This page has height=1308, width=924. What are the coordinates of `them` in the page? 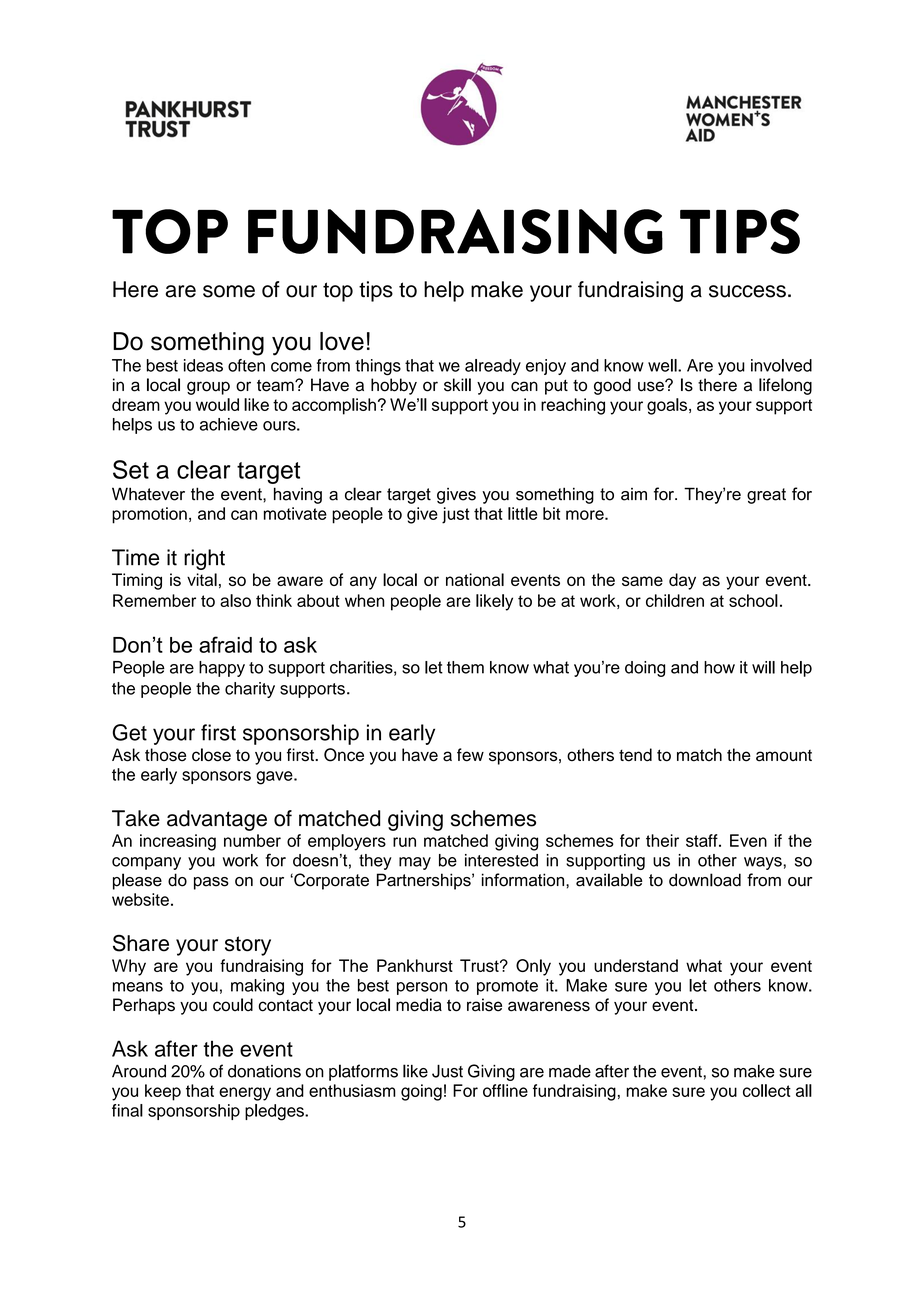 It's located at (465, 667).
